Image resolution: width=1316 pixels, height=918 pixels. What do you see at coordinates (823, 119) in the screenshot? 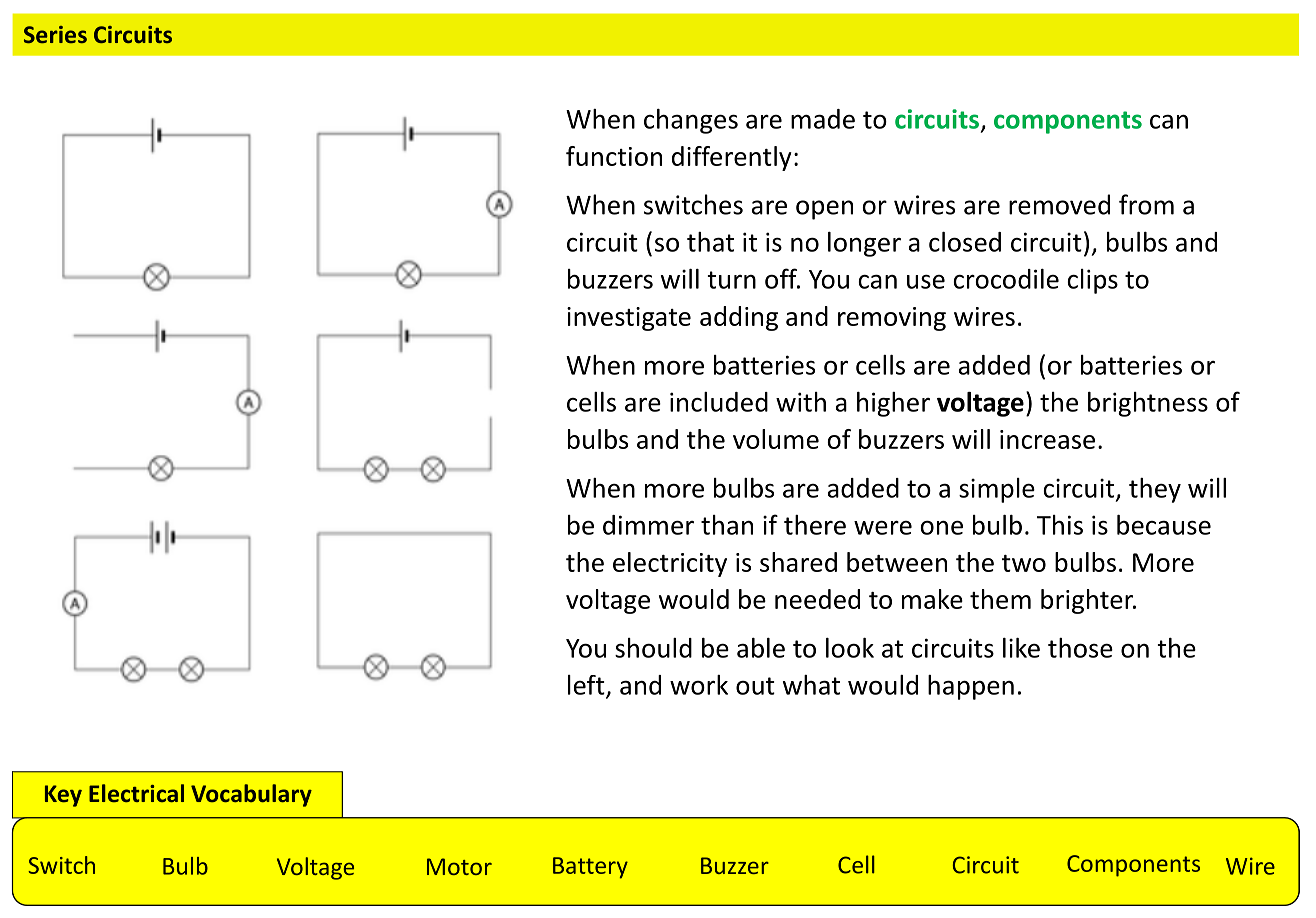
I see `made` at bounding box center [823, 119].
